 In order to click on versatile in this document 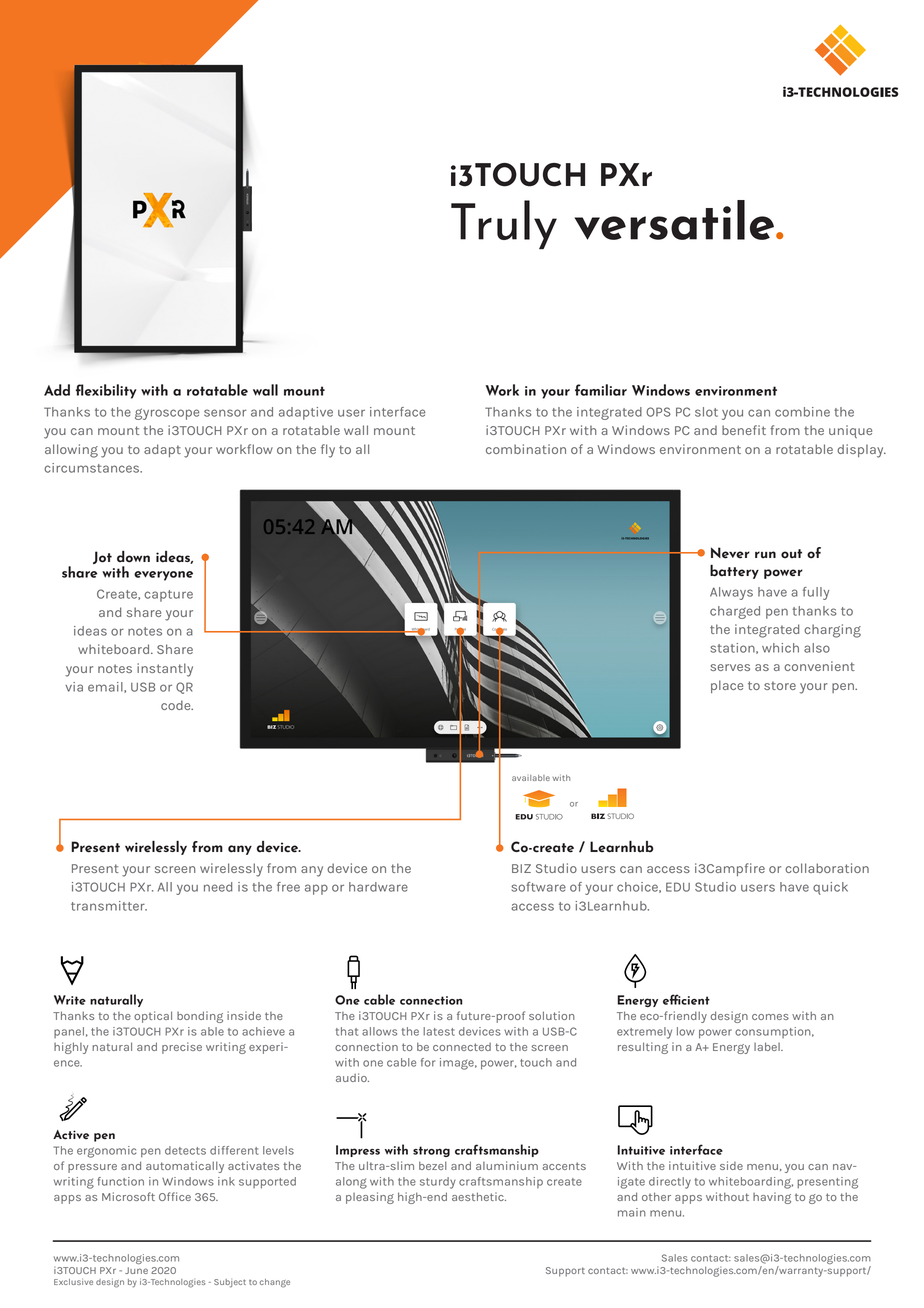, I will do `click(674, 220)`.
